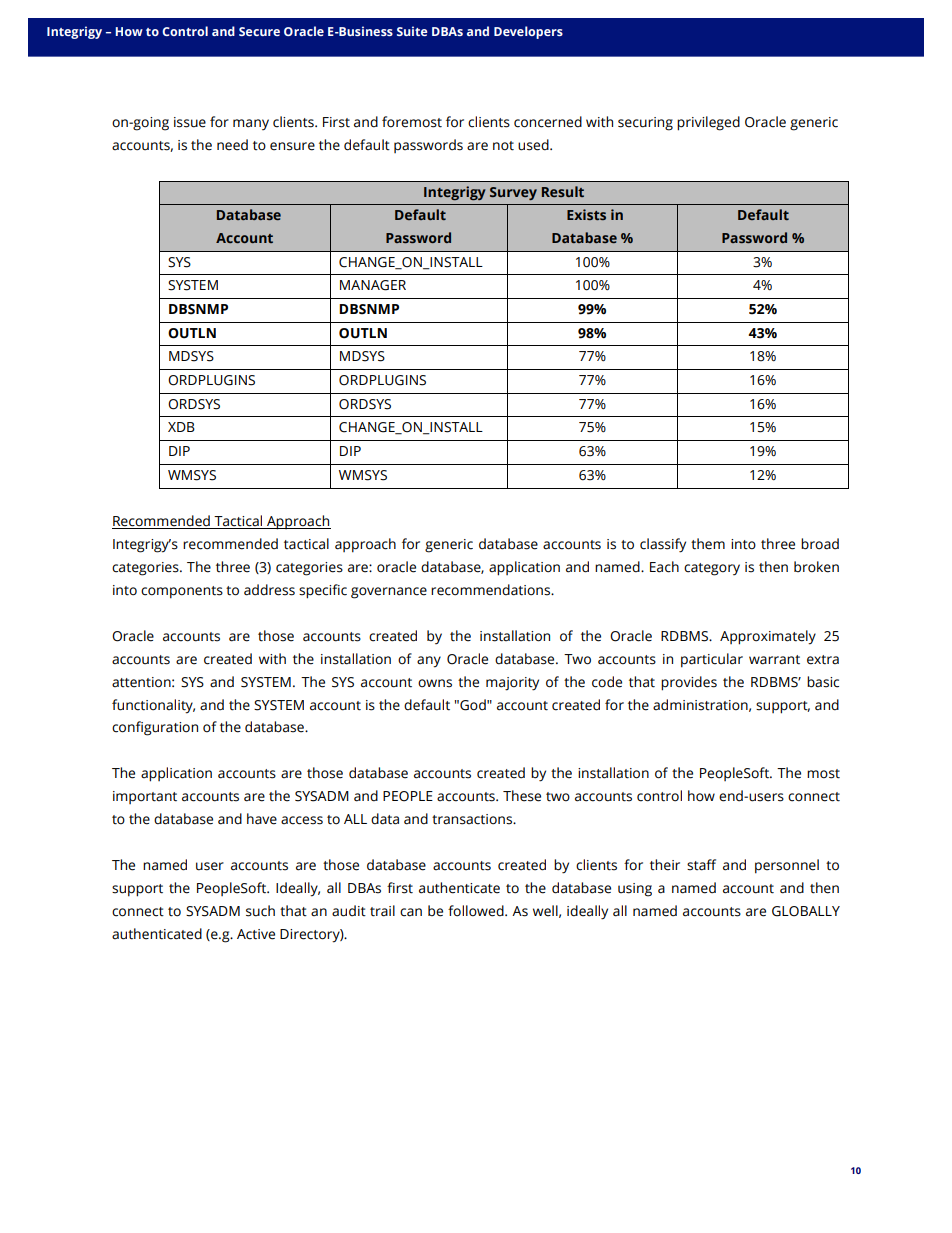 The image size is (952, 1233). I want to click on majority, so click(512, 684).
